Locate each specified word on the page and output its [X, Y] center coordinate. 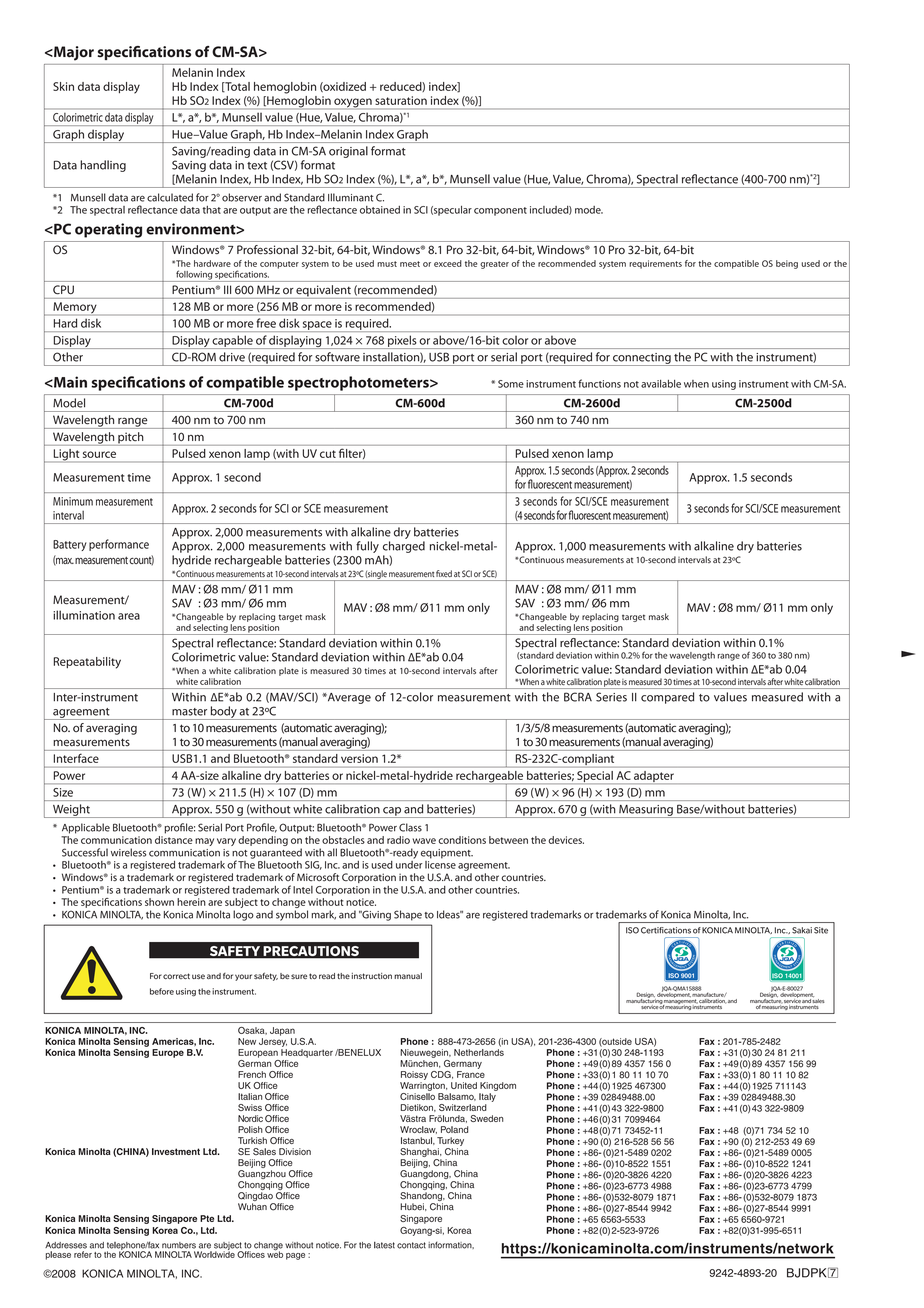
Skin [63, 86]
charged [404, 547]
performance [119, 545]
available [661, 384]
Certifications [666, 930]
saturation [401, 100]
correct [176, 976]
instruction [372, 976]
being [787, 264]
